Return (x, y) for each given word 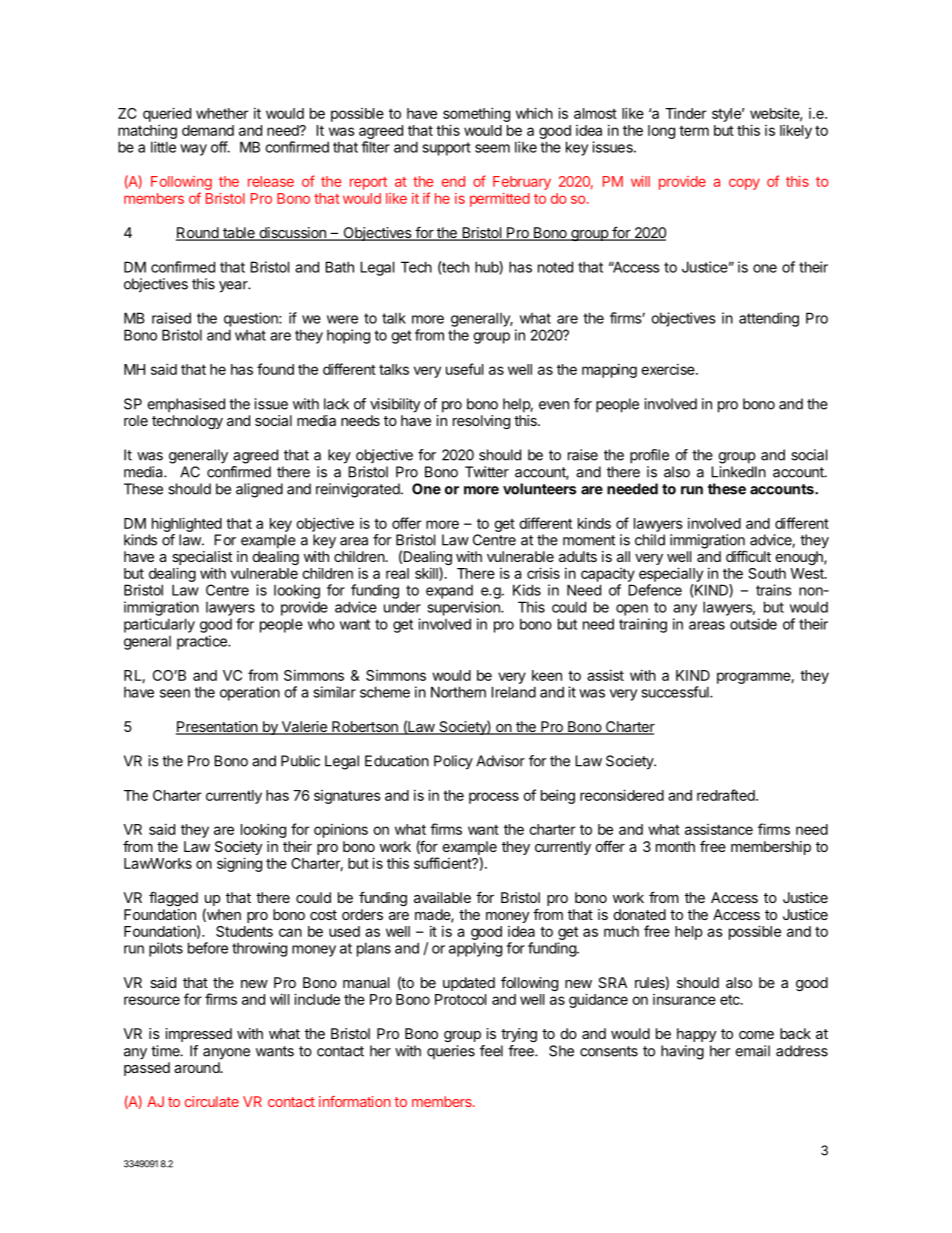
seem (492, 148)
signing (239, 864)
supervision (464, 608)
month (675, 846)
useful (464, 369)
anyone (226, 1054)
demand (208, 130)
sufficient (443, 863)
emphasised (186, 405)
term (694, 130)
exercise (669, 369)
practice (203, 642)
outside (753, 624)
